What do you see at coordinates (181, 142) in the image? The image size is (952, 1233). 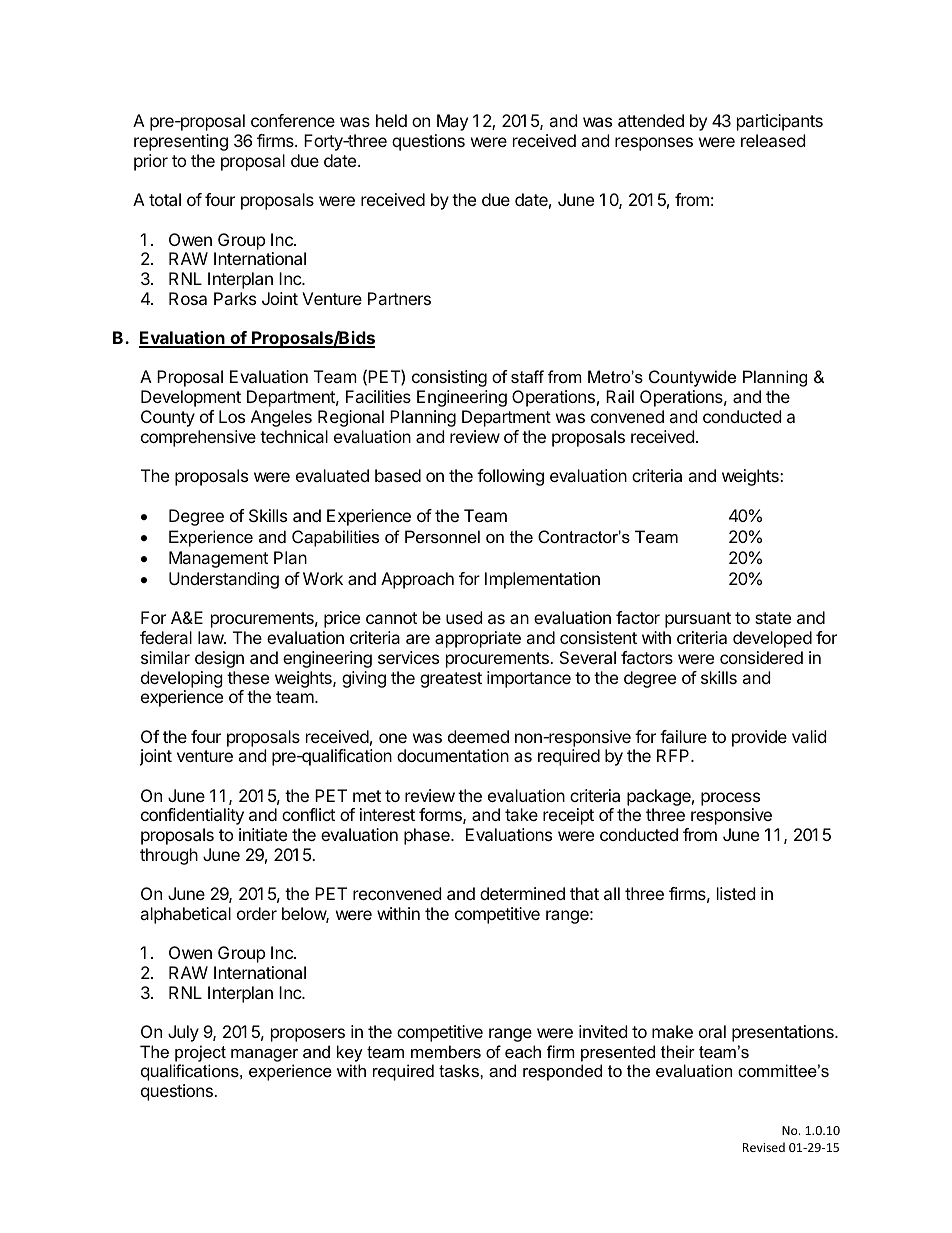 I see `representing` at bounding box center [181, 142].
